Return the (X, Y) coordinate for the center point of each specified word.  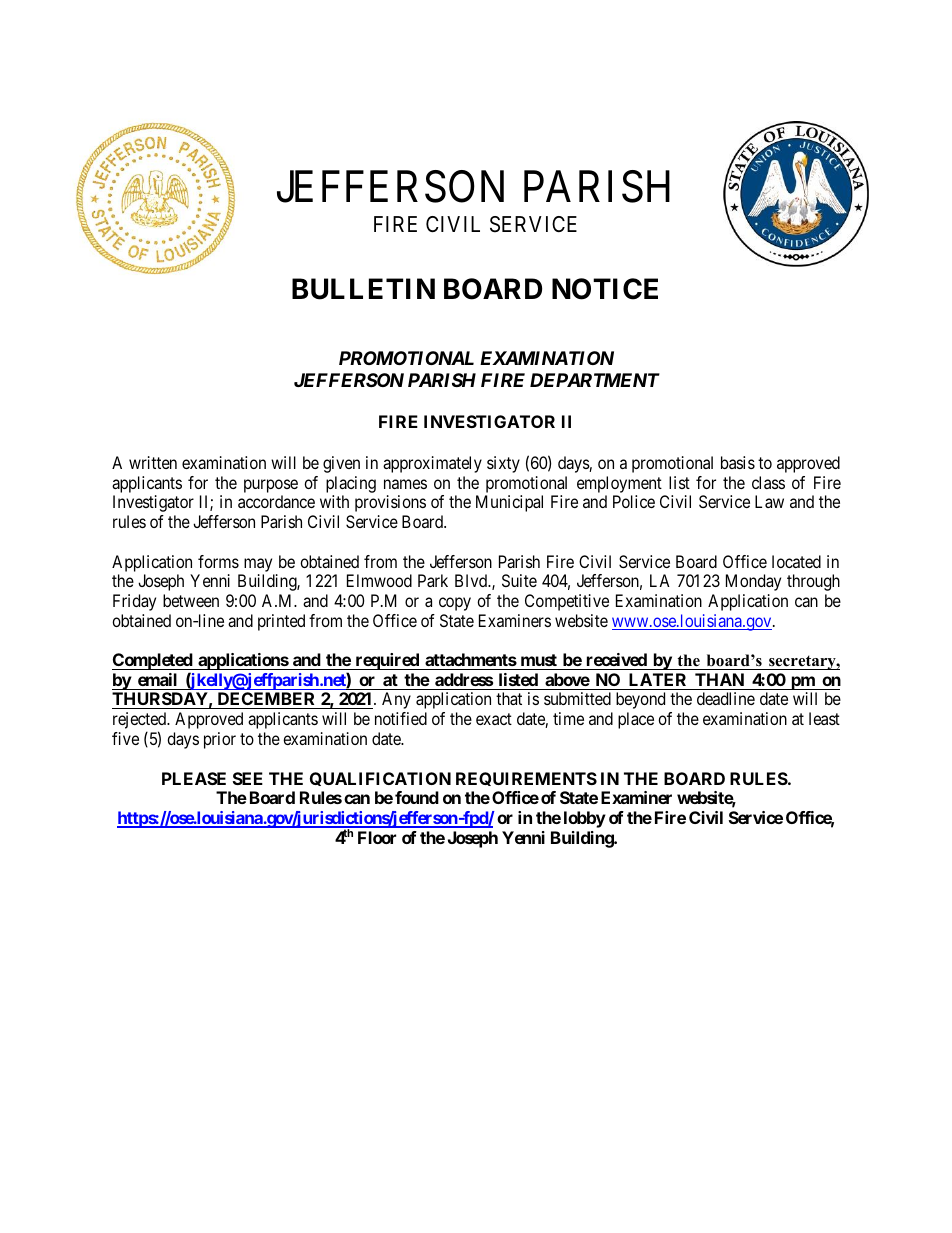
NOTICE (605, 289)
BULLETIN (363, 289)
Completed (153, 663)
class (768, 482)
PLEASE (194, 778)
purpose (271, 487)
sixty (503, 464)
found (417, 797)
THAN (719, 679)
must (538, 662)
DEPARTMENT (595, 380)
